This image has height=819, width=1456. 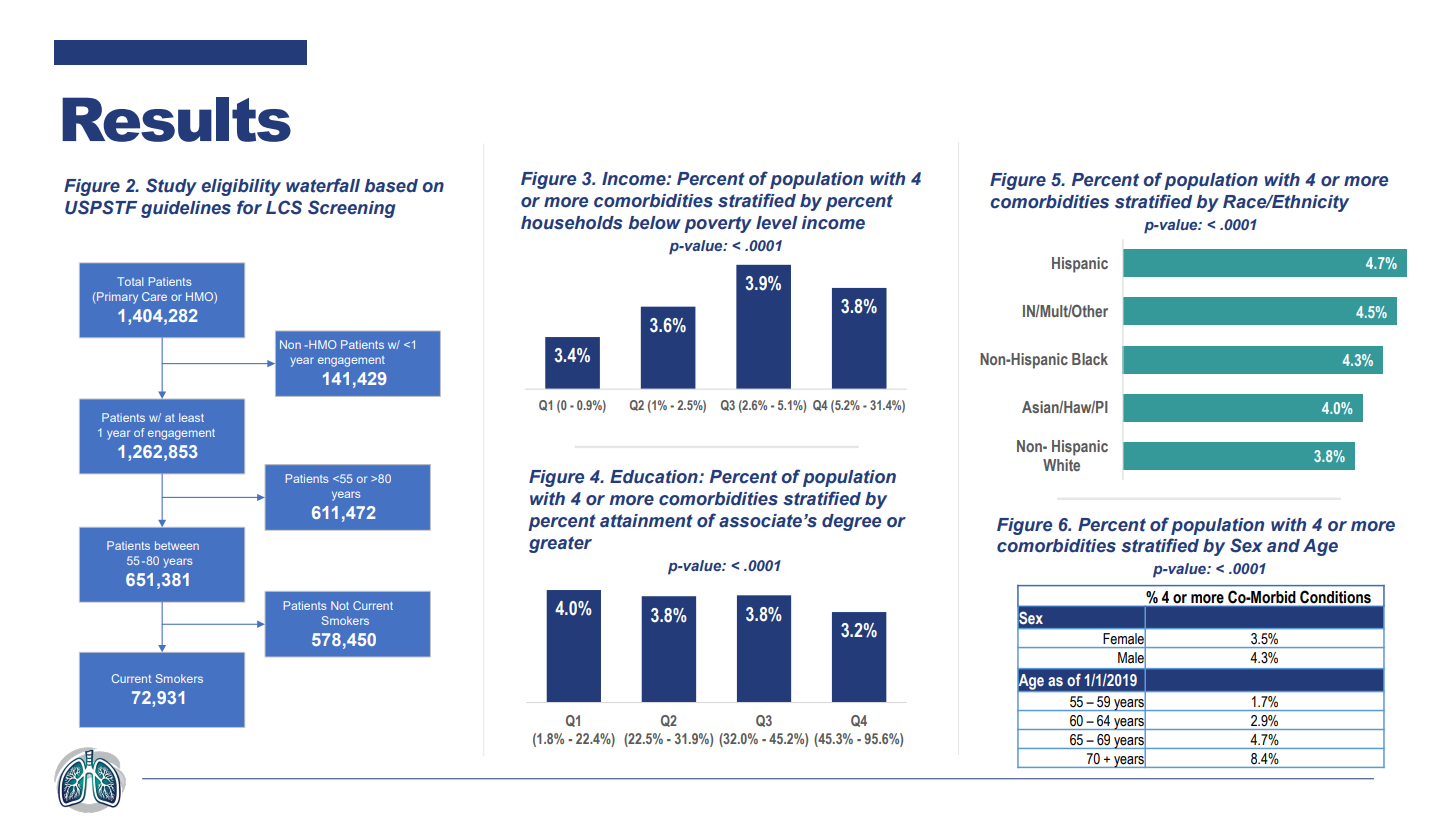 I want to click on and, so click(x=1283, y=545).
